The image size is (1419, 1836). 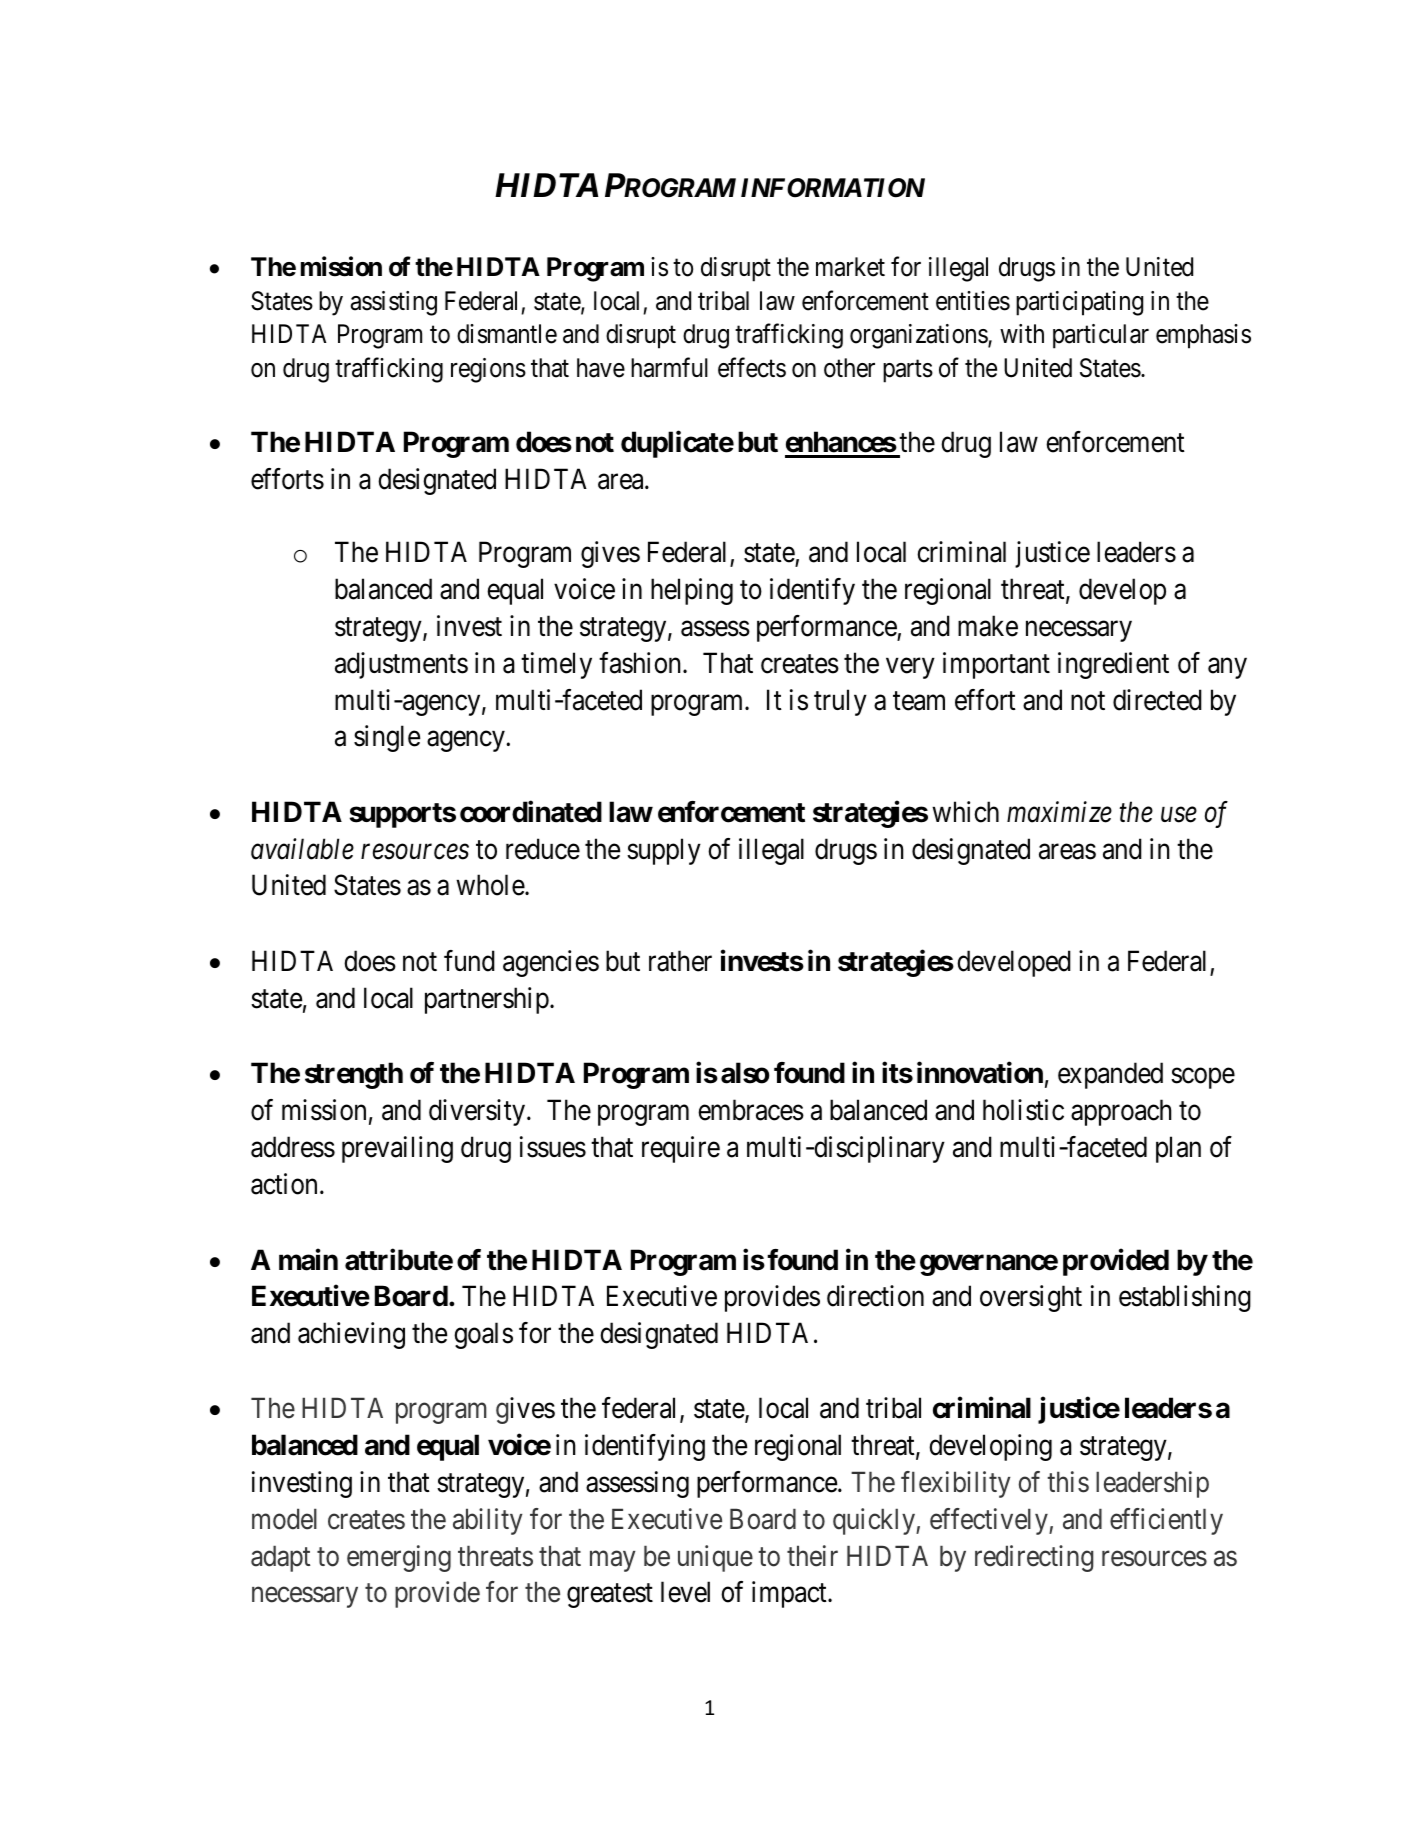 What do you see at coordinates (715, 1558) in the screenshot?
I see `unique` at bounding box center [715, 1558].
